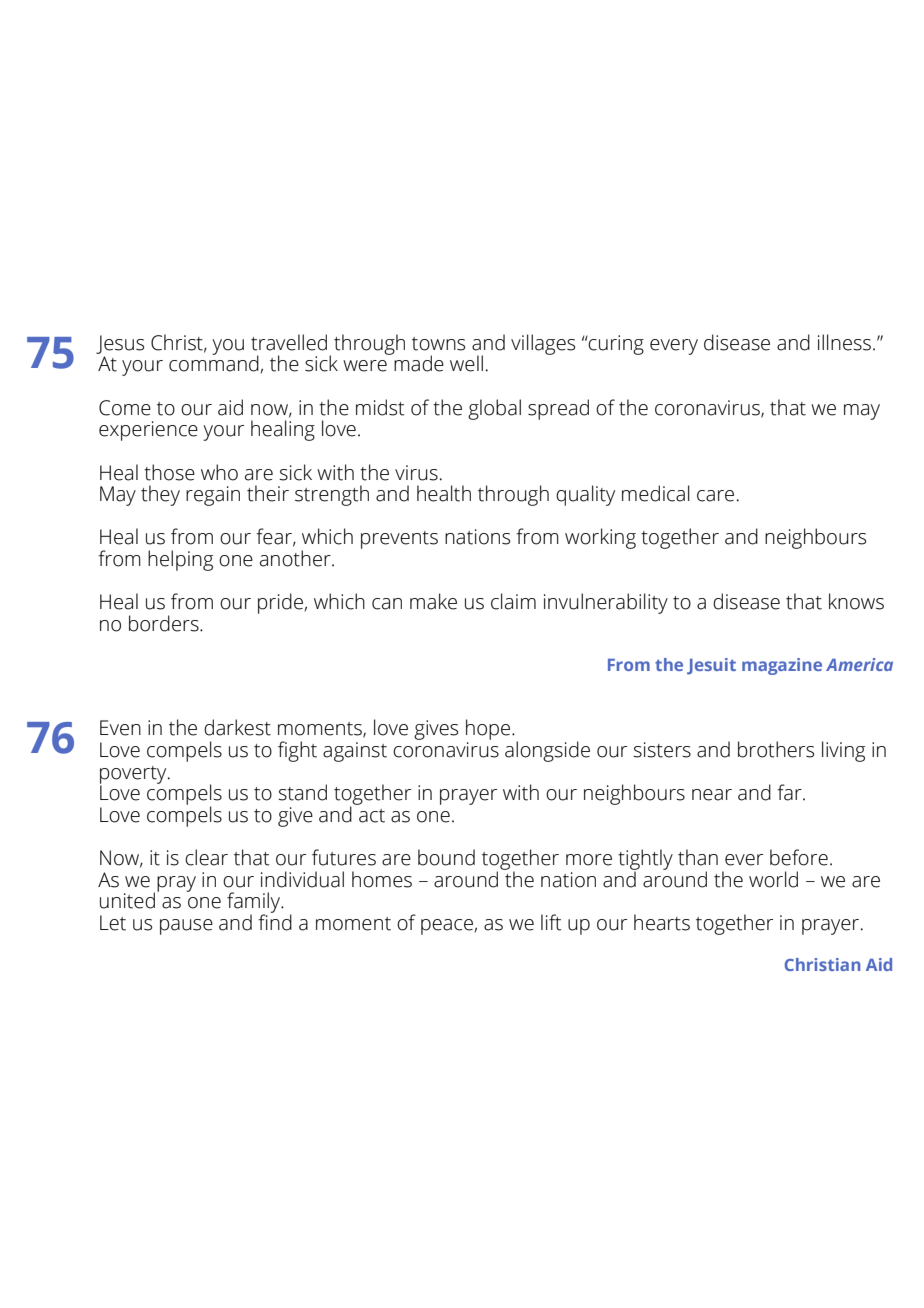 The height and width of the screenshot is (1308, 924). I want to click on magazine, so click(782, 666).
